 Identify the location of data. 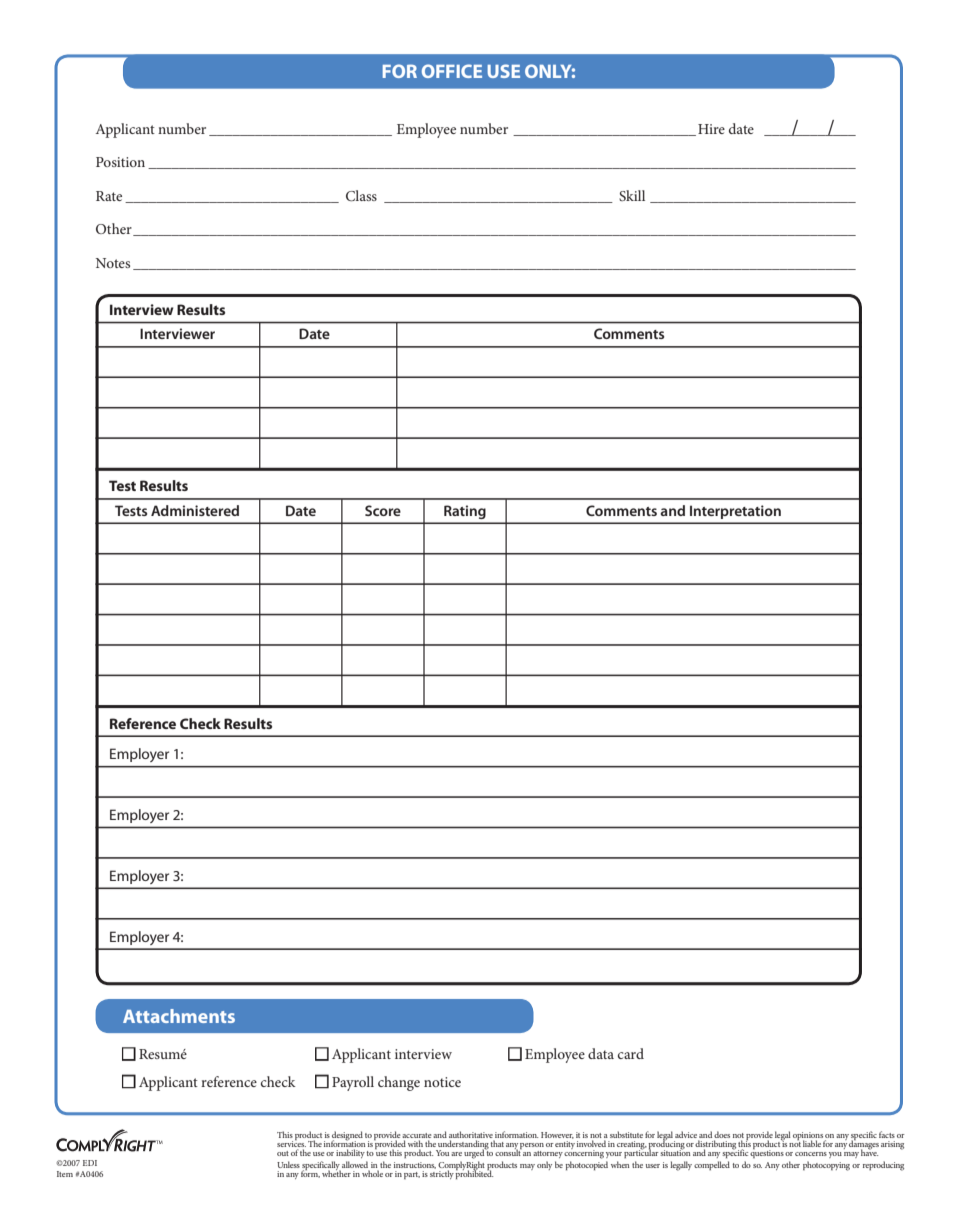
(601, 1053).
